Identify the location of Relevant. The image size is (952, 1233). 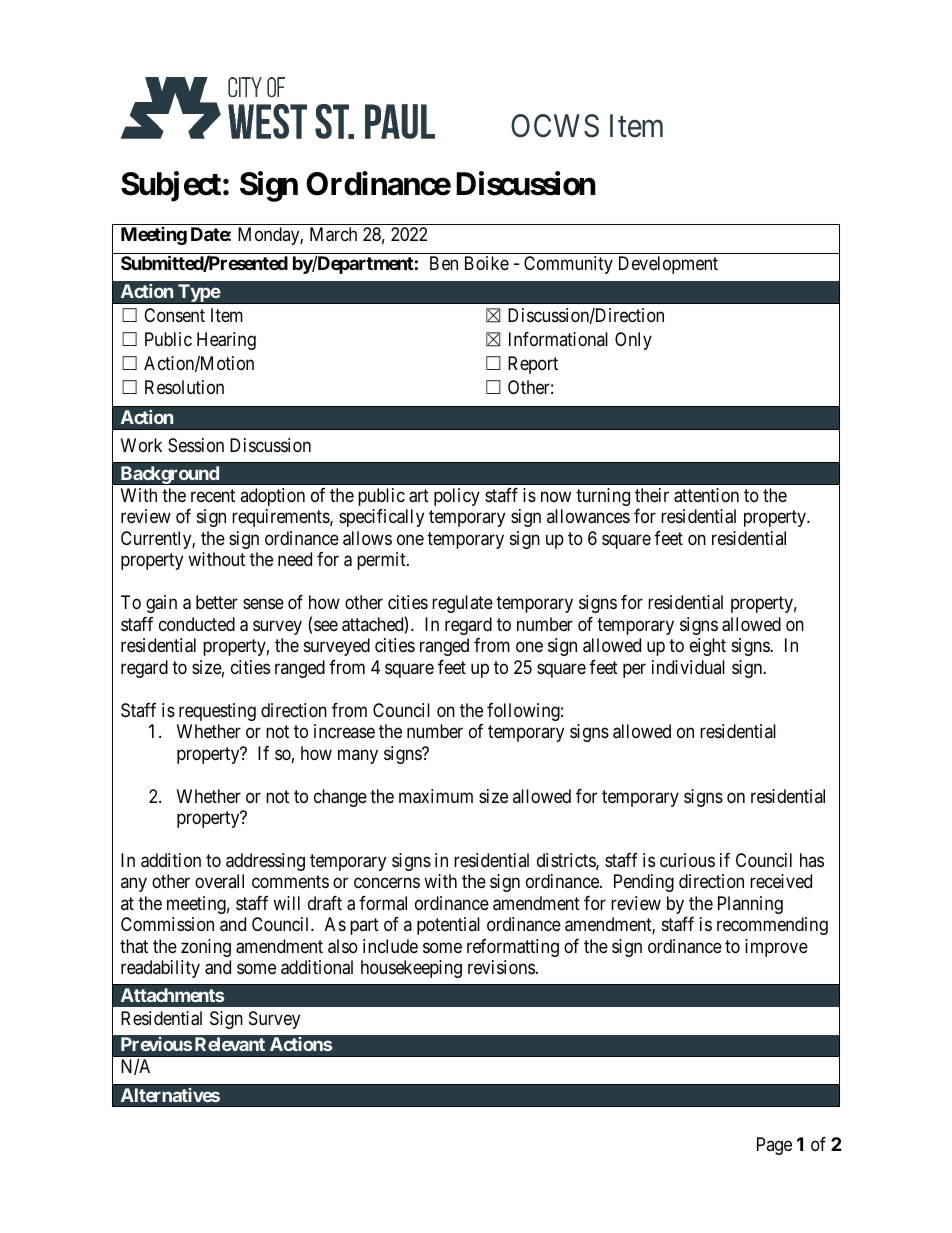
(230, 1044).
